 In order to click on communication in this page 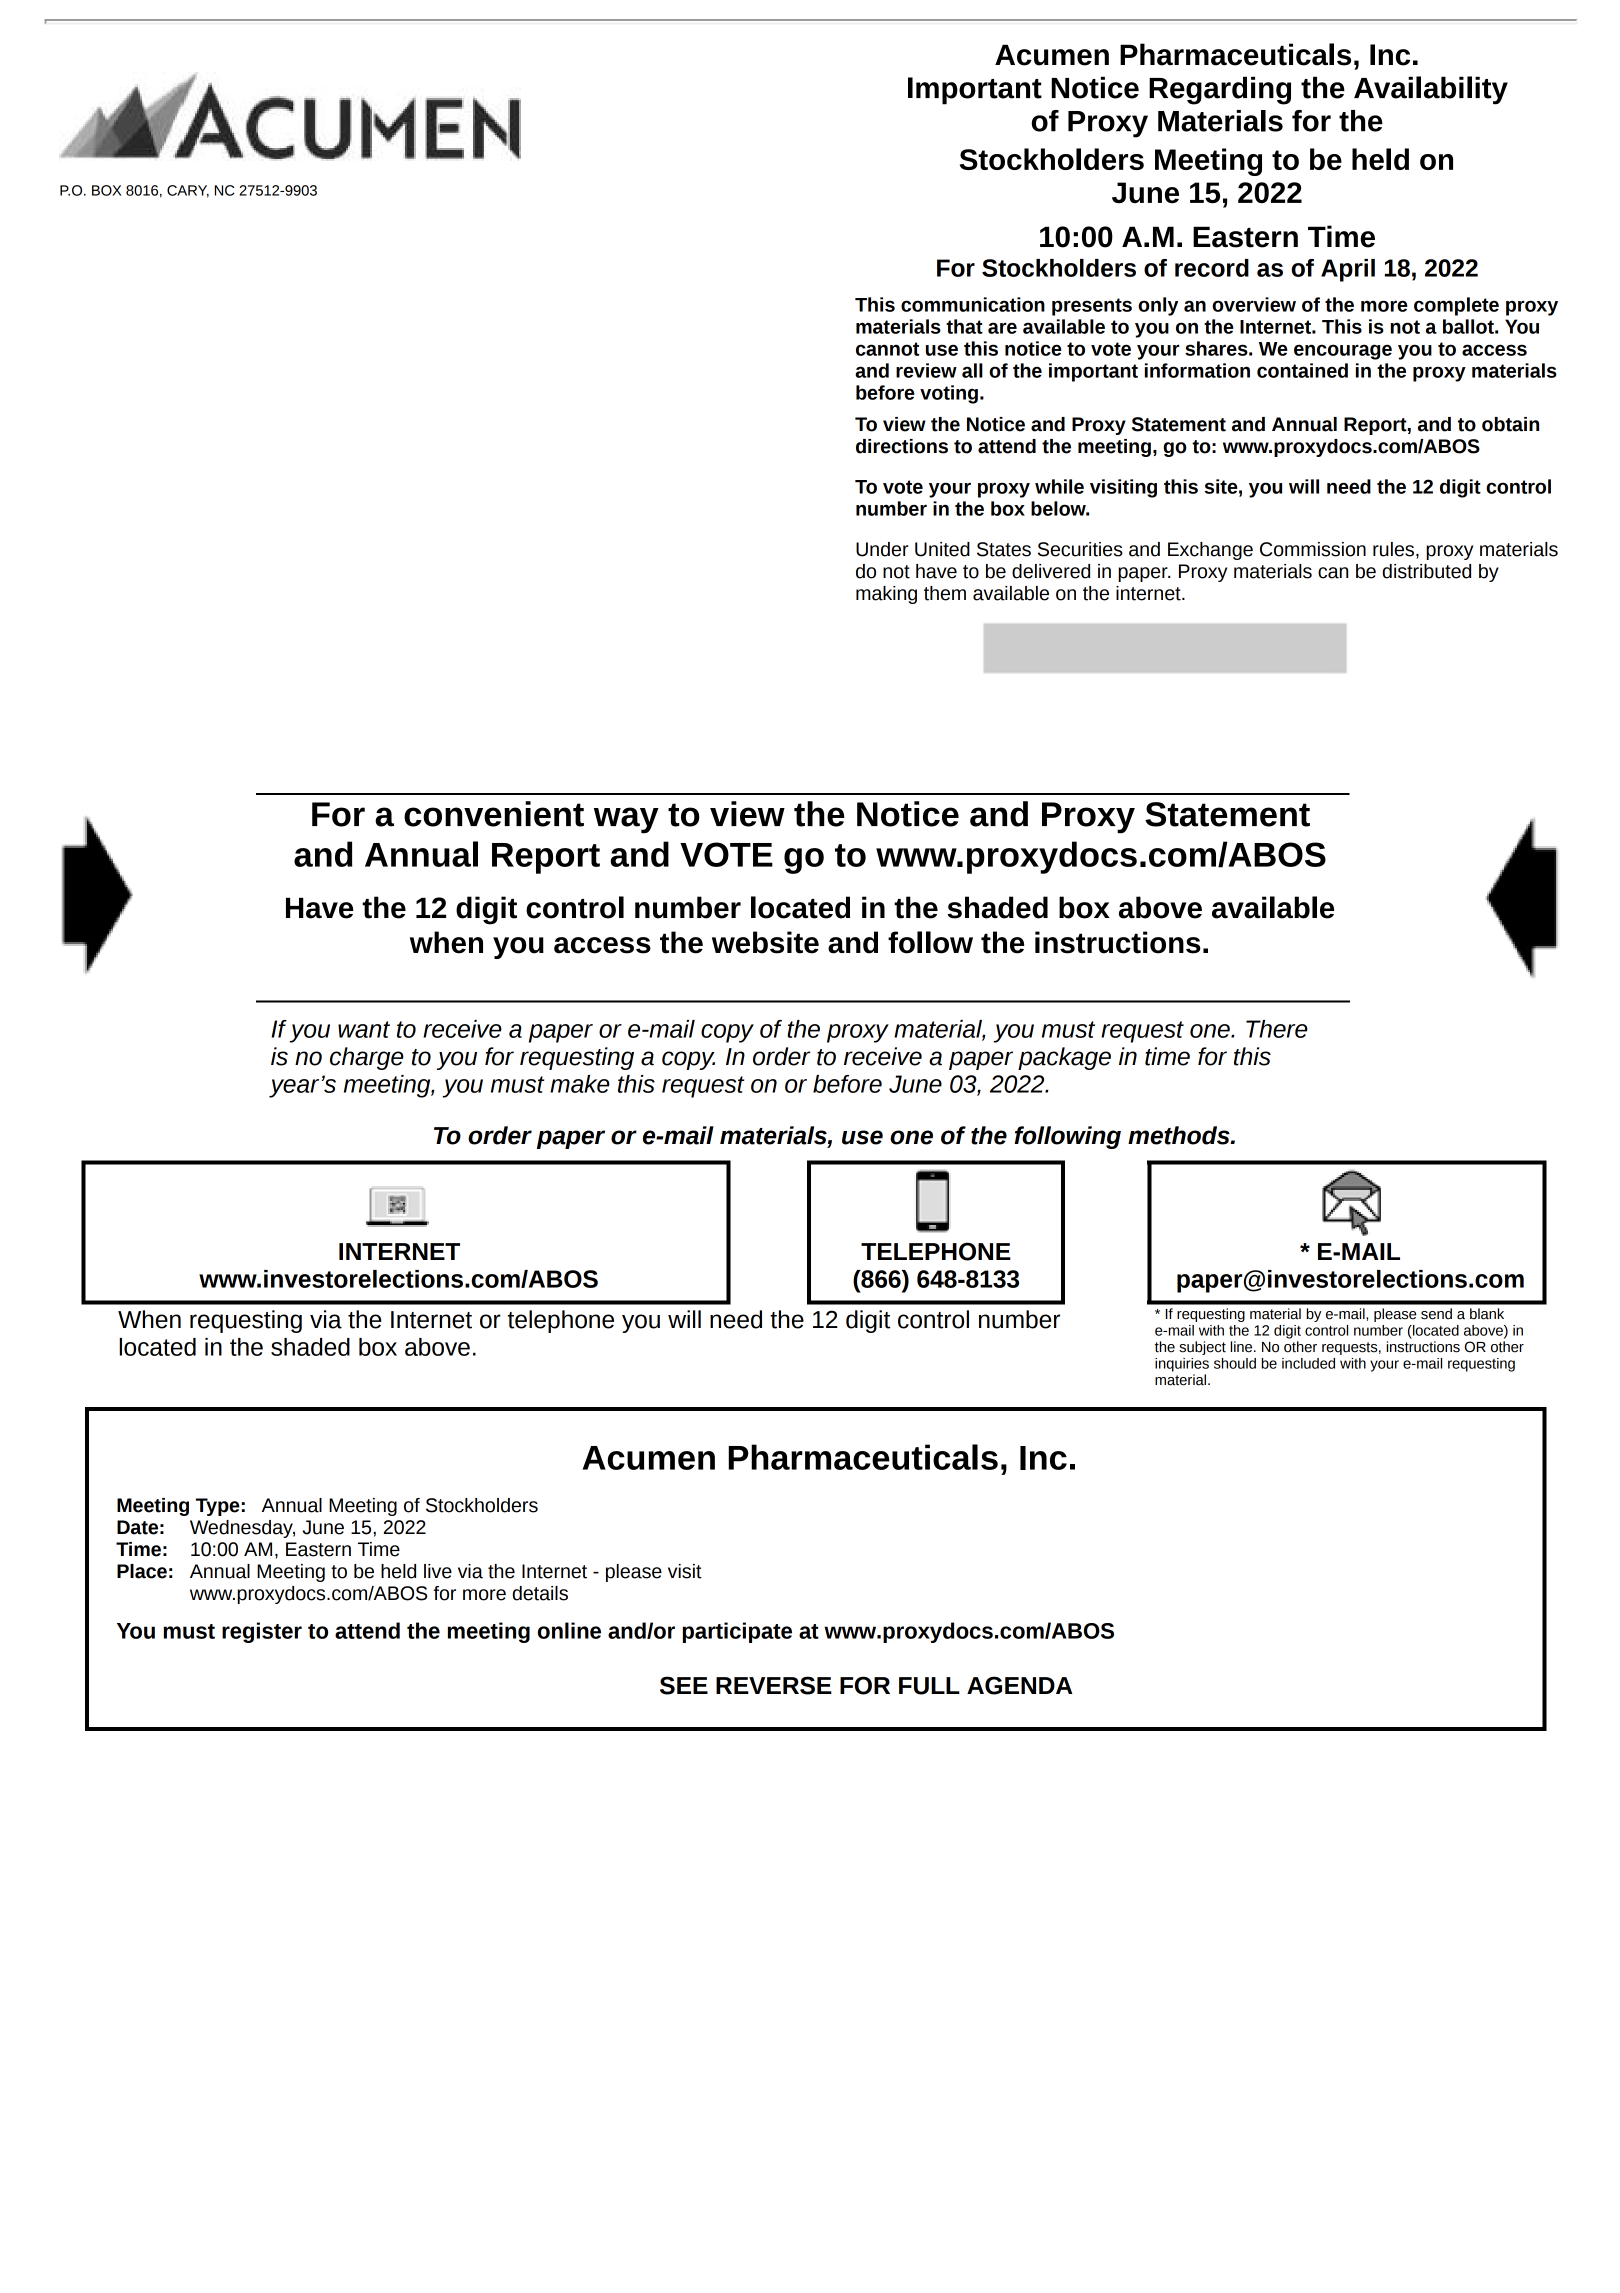, I will do `click(973, 304)`.
